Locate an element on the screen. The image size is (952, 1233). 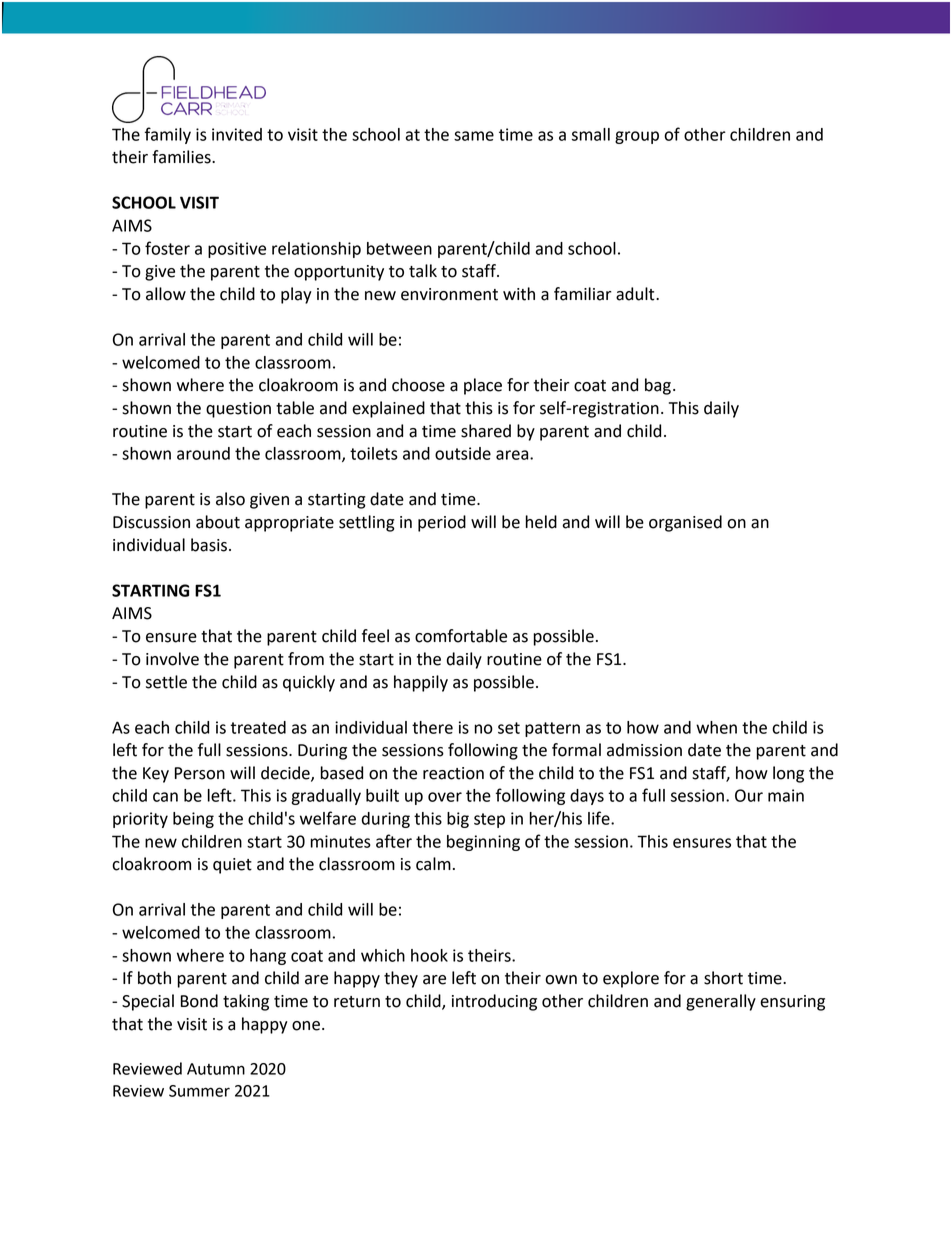
organised is located at coordinates (685, 523).
